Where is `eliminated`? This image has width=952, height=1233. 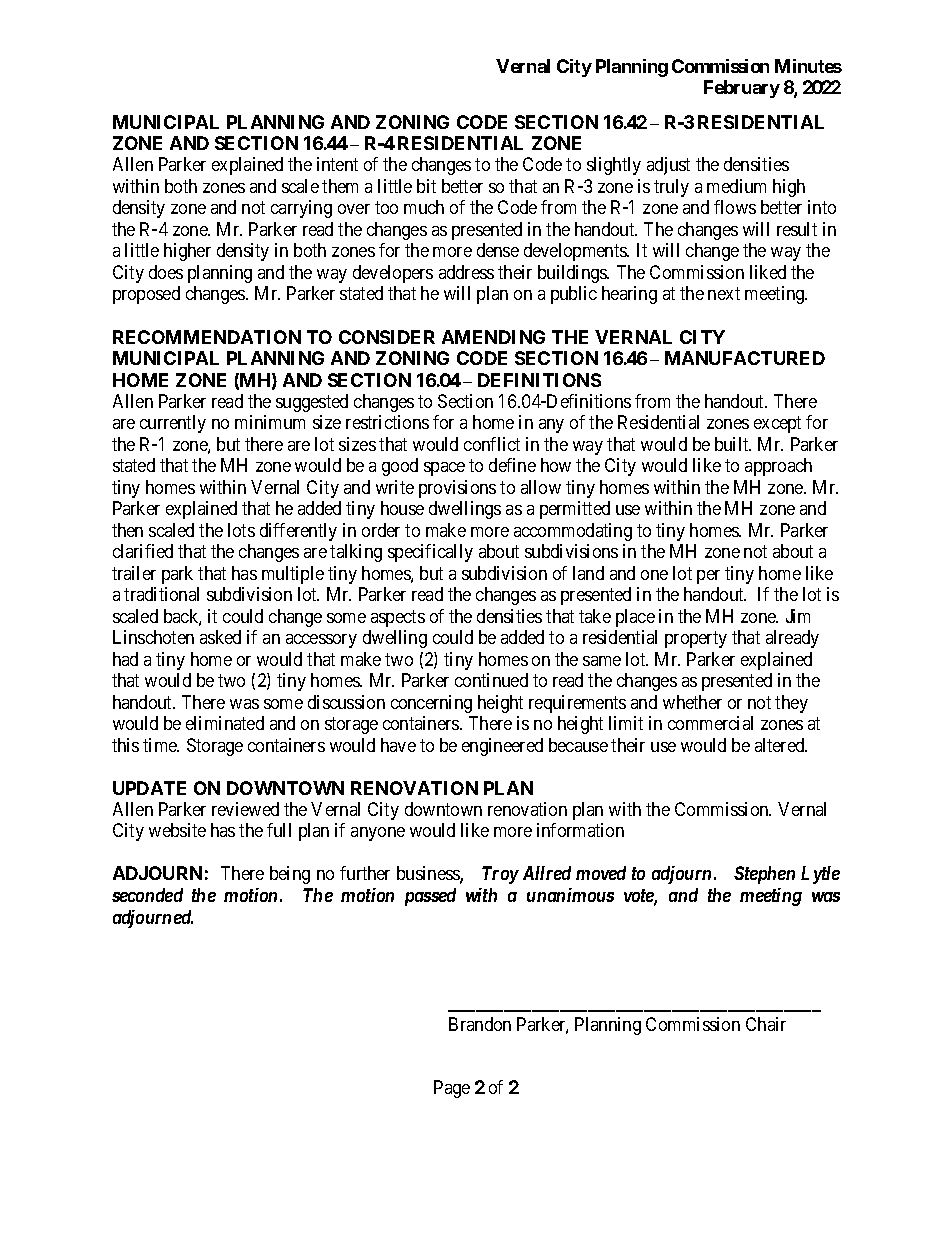 eliminated is located at coordinates (225, 723).
